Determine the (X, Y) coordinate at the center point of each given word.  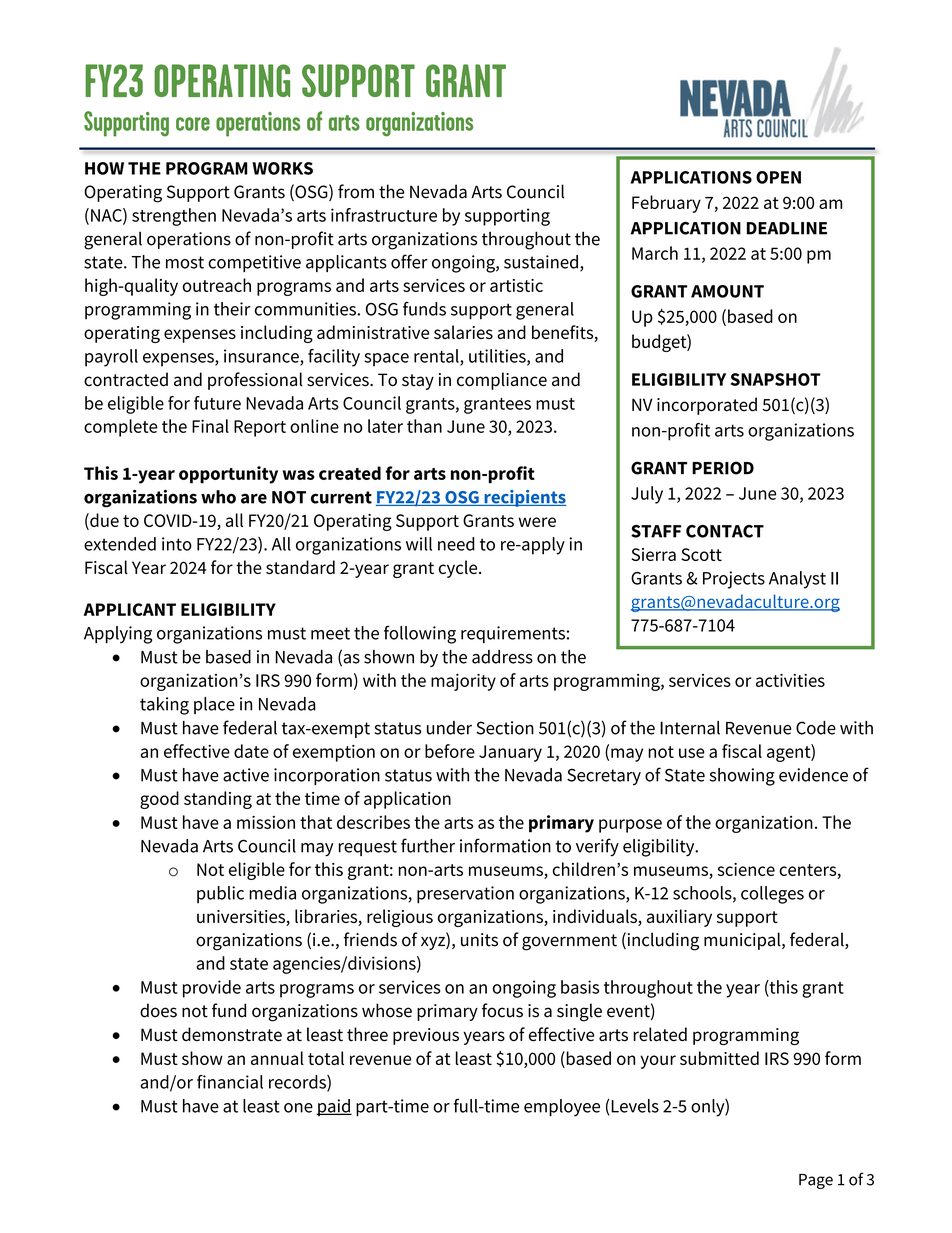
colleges (772, 895)
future (217, 403)
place (214, 705)
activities (790, 680)
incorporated (707, 406)
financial (230, 1082)
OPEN (778, 177)
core (193, 124)
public (220, 894)
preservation (465, 895)
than (424, 426)
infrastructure (384, 215)
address (502, 657)
